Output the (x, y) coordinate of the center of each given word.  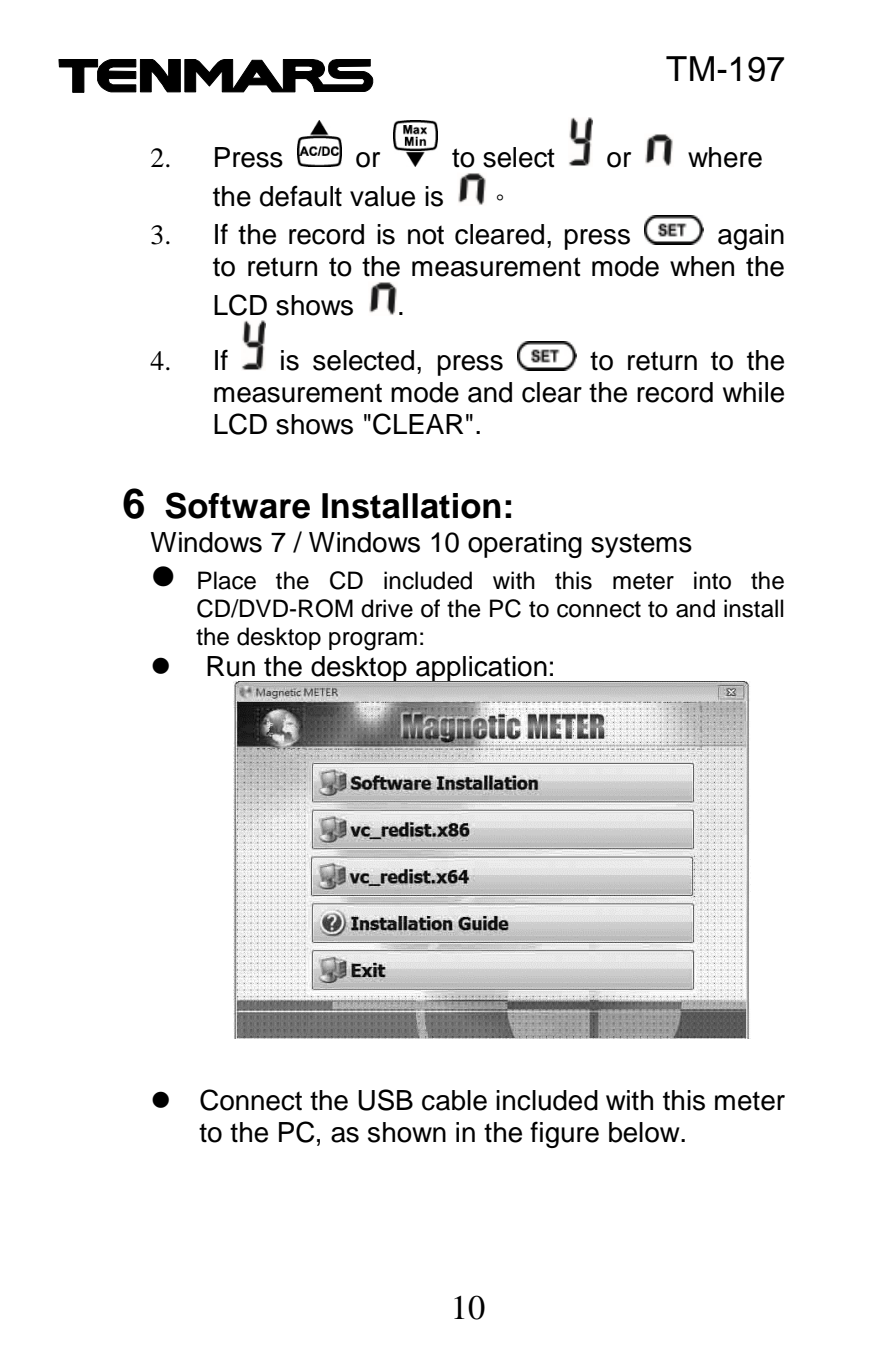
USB (385, 1100)
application (481, 670)
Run (231, 666)
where (725, 157)
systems (641, 545)
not (426, 235)
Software (237, 505)
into (712, 580)
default (301, 196)
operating (525, 545)
